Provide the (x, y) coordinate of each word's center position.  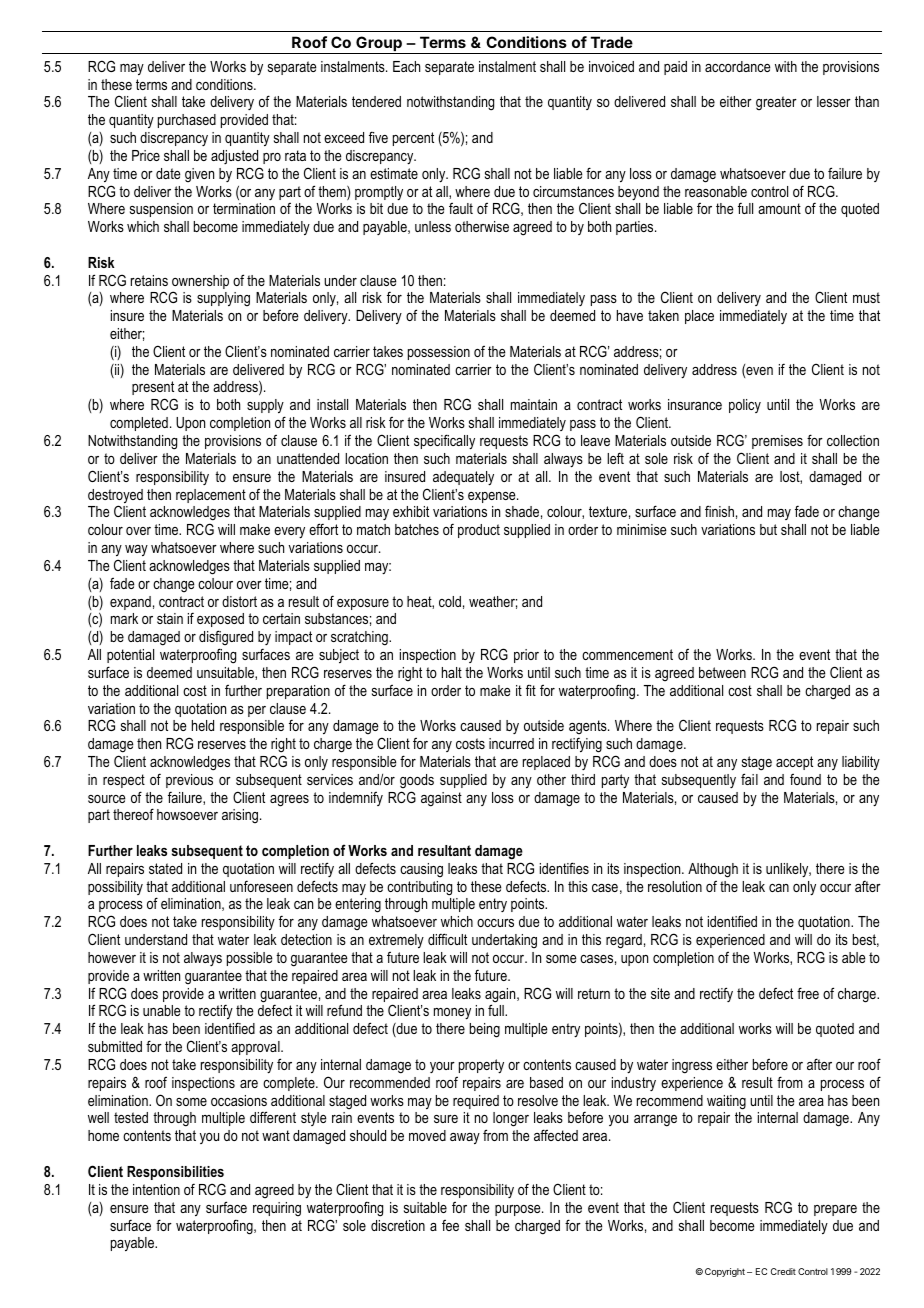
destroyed (115, 497)
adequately (463, 478)
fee (450, 1225)
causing (421, 870)
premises (777, 442)
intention (156, 1189)
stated (165, 868)
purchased (187, 121)
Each (406, 66)
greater (776, 103)
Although (713, 870)
